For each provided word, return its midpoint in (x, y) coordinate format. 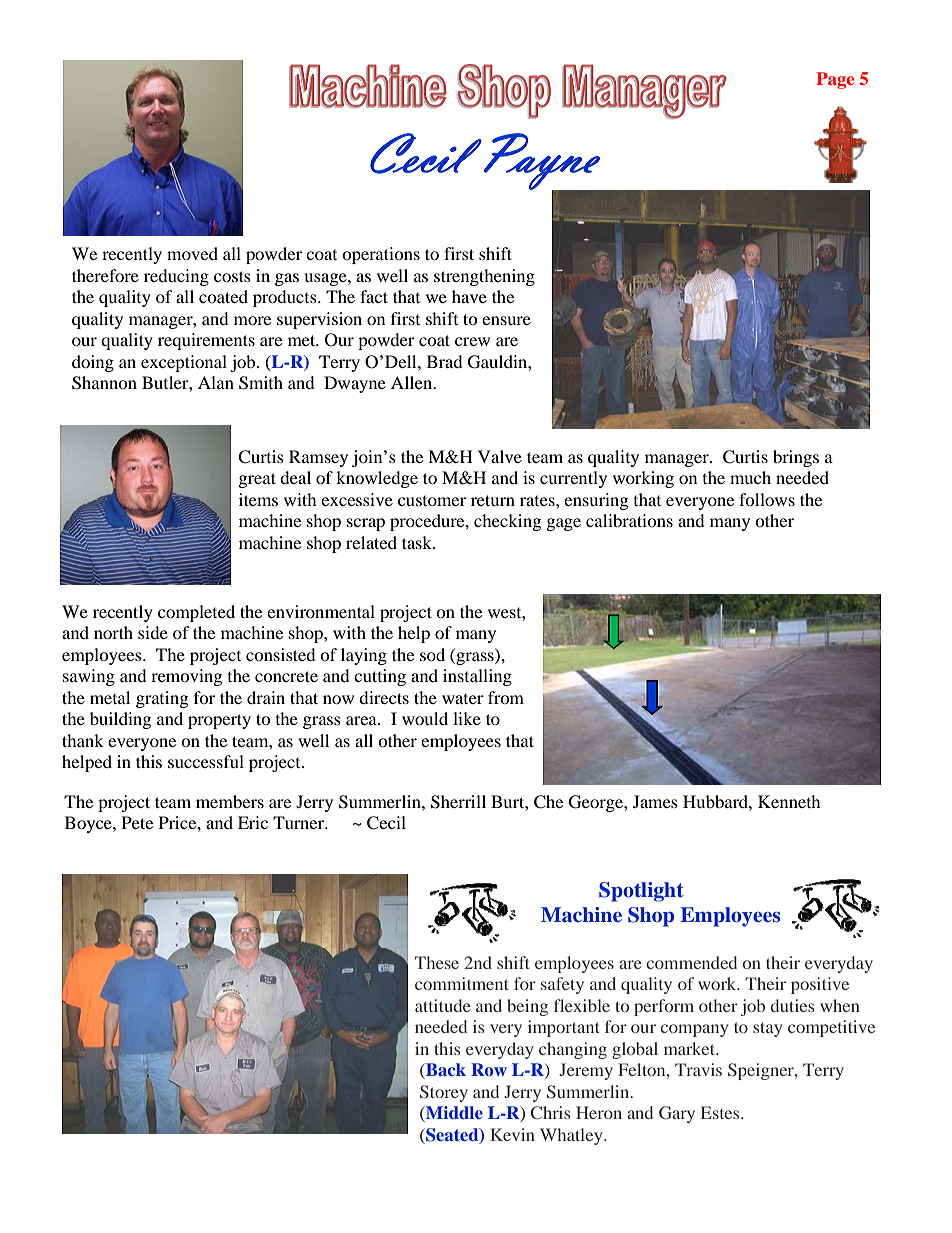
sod (432, 654)
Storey (444, 1093)
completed (196, 613)
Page (835, 80)
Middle (453, 1114)
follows (767, 499)
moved (192, 253)
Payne (543, 162)
